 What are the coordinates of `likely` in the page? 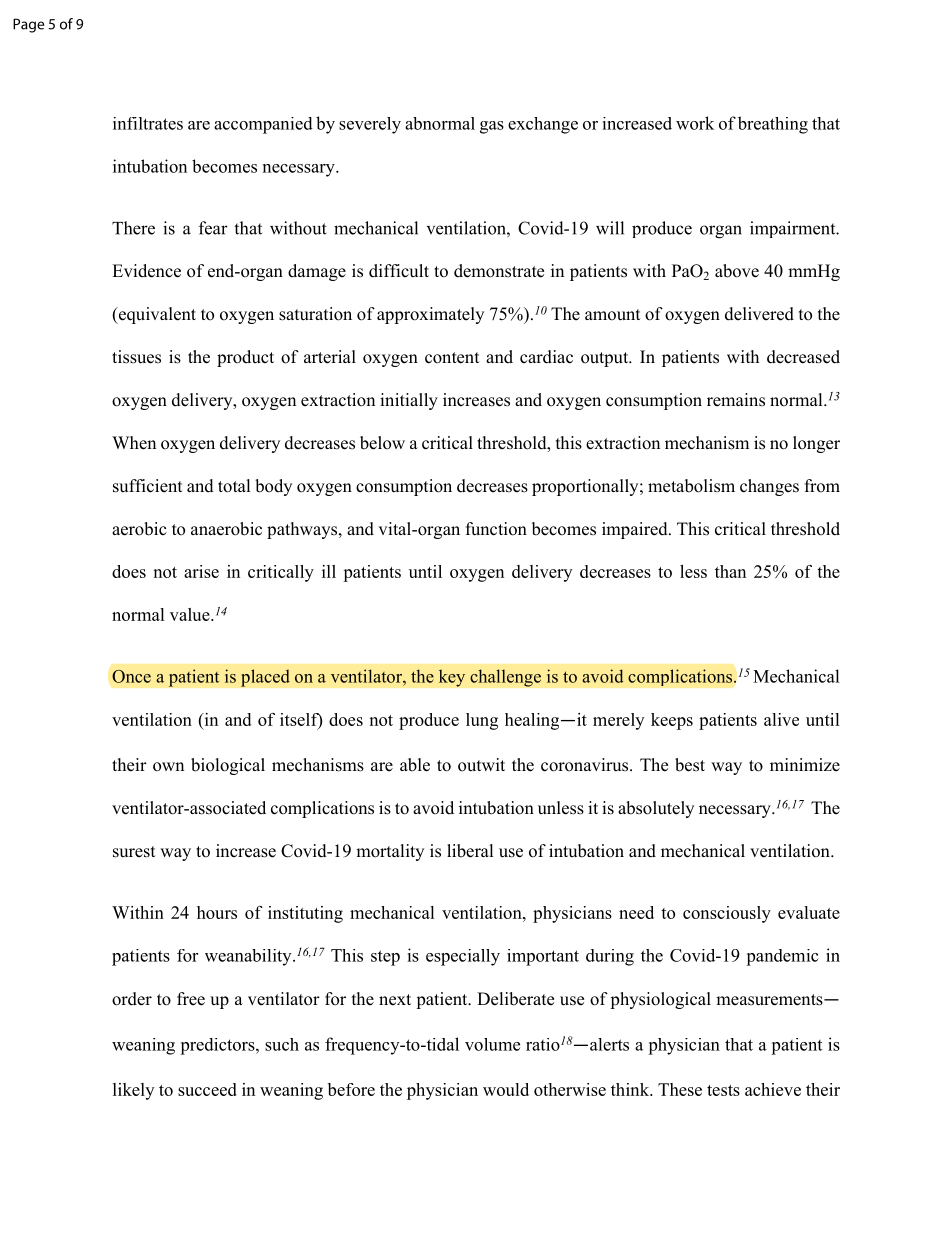 It's located at (133, 1091).
